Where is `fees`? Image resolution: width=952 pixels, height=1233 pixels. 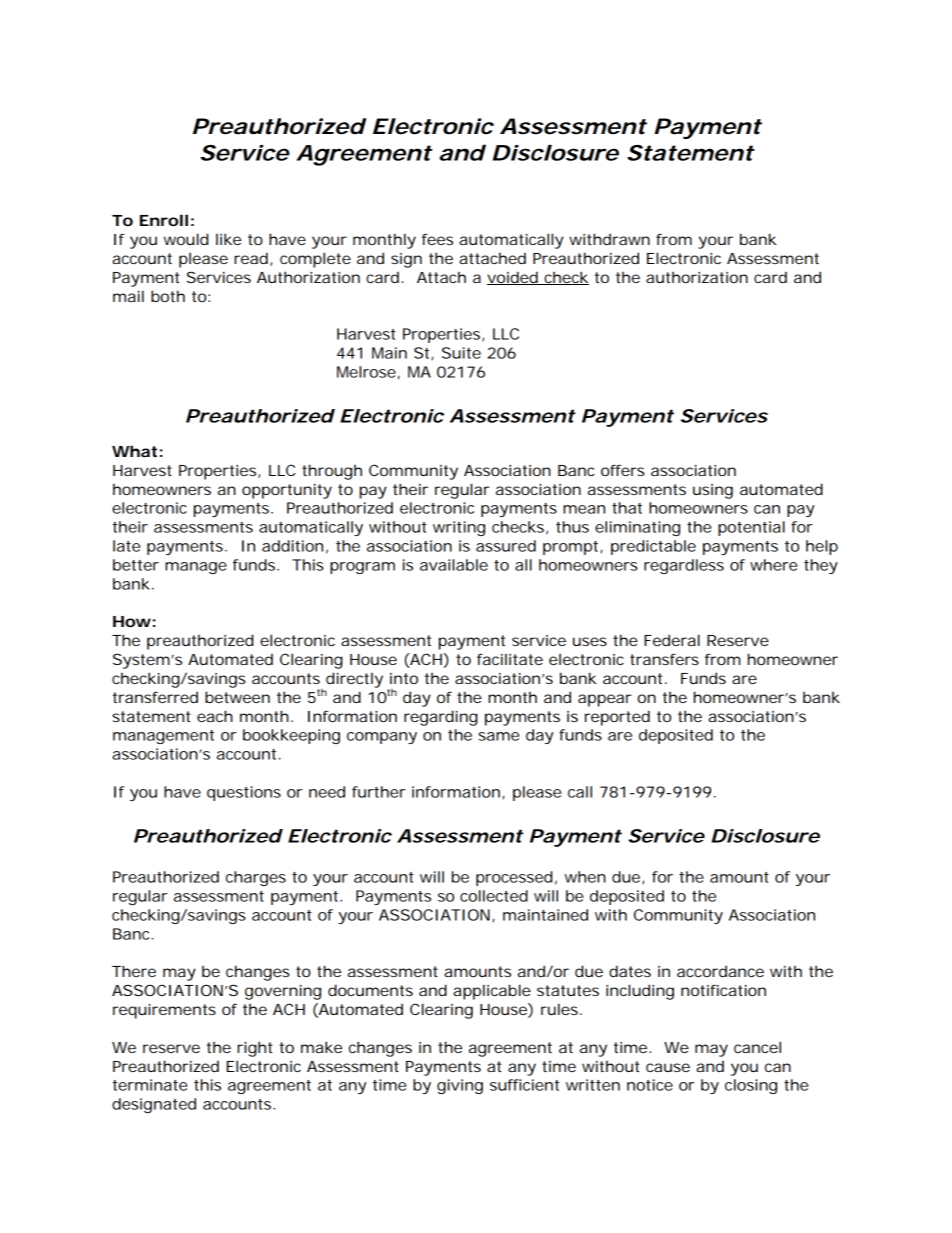 fees is located at coordinates (437, 239).
